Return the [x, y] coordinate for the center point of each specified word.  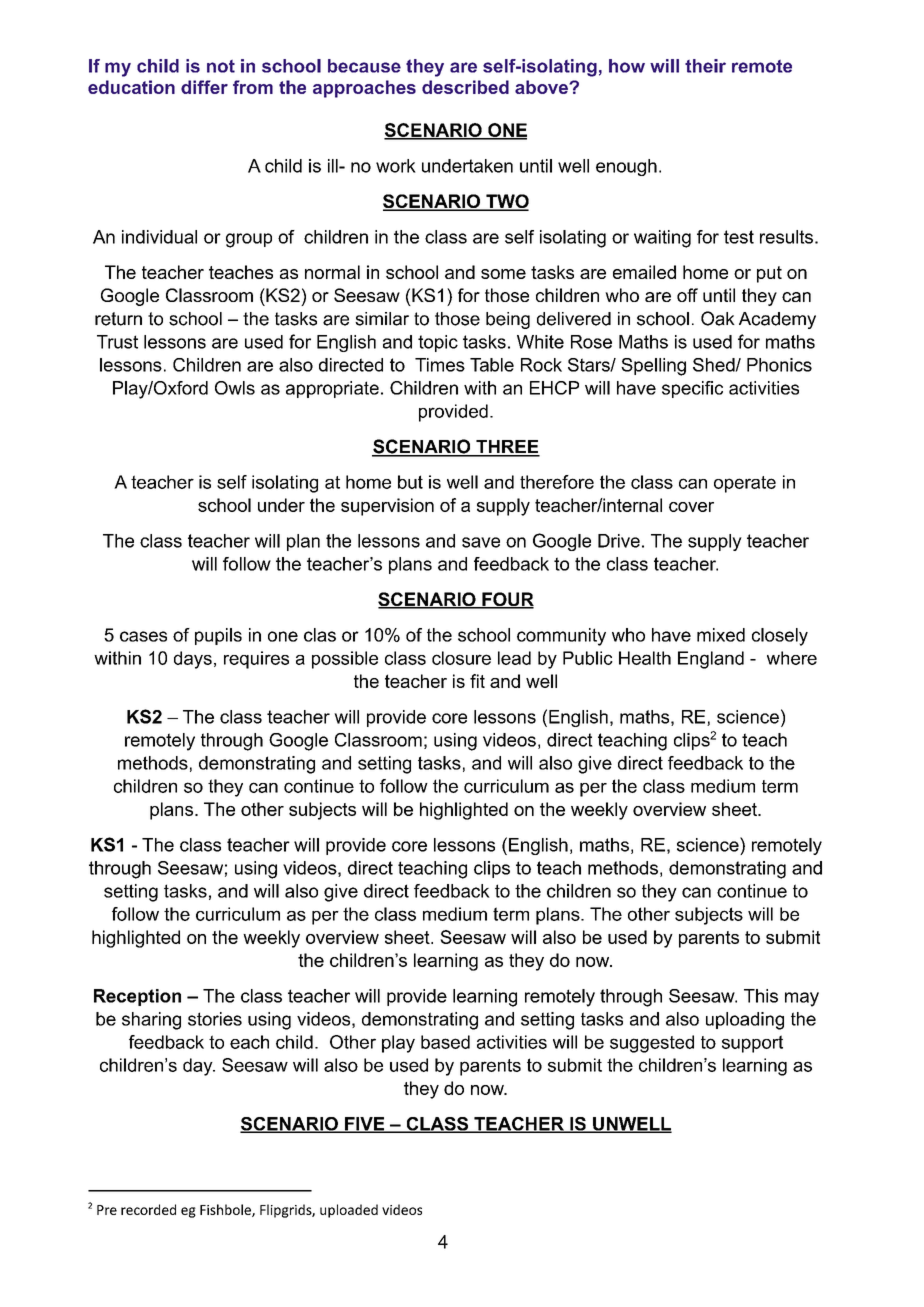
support [752, 1044]
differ [204, 87]
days [193, 660]
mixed [721, 635]
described [465, 87]
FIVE [365, 1125]
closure [461, 658]
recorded [148, 1209]
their [705, 66]
